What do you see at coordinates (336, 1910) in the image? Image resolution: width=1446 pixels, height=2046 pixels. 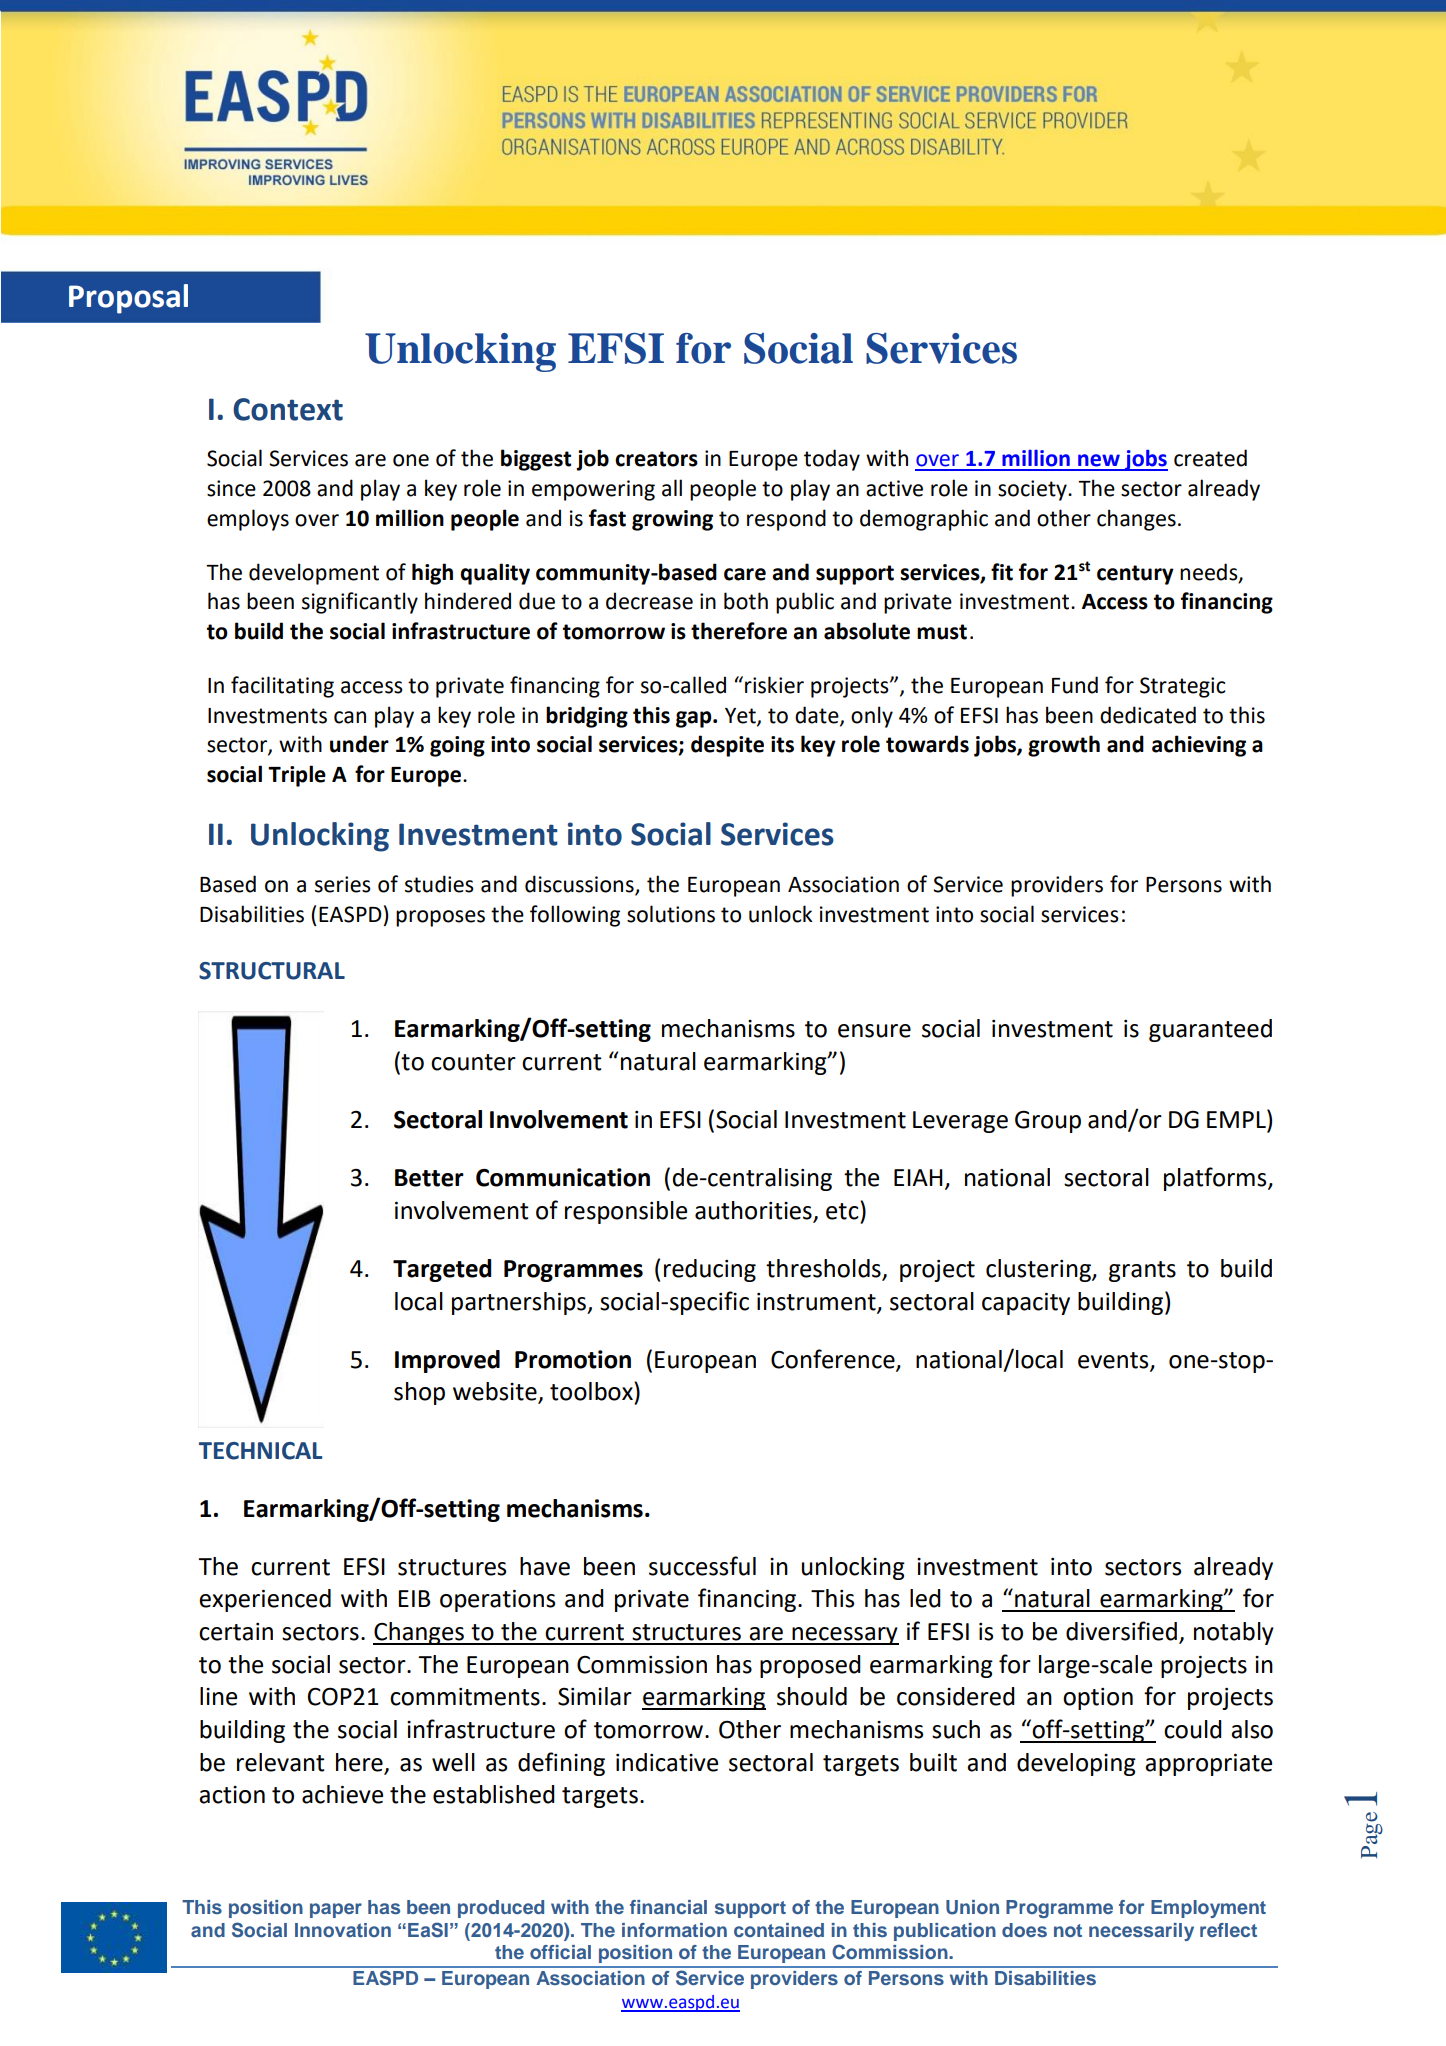 I see `paper` at bounding box center [336, 1910].
